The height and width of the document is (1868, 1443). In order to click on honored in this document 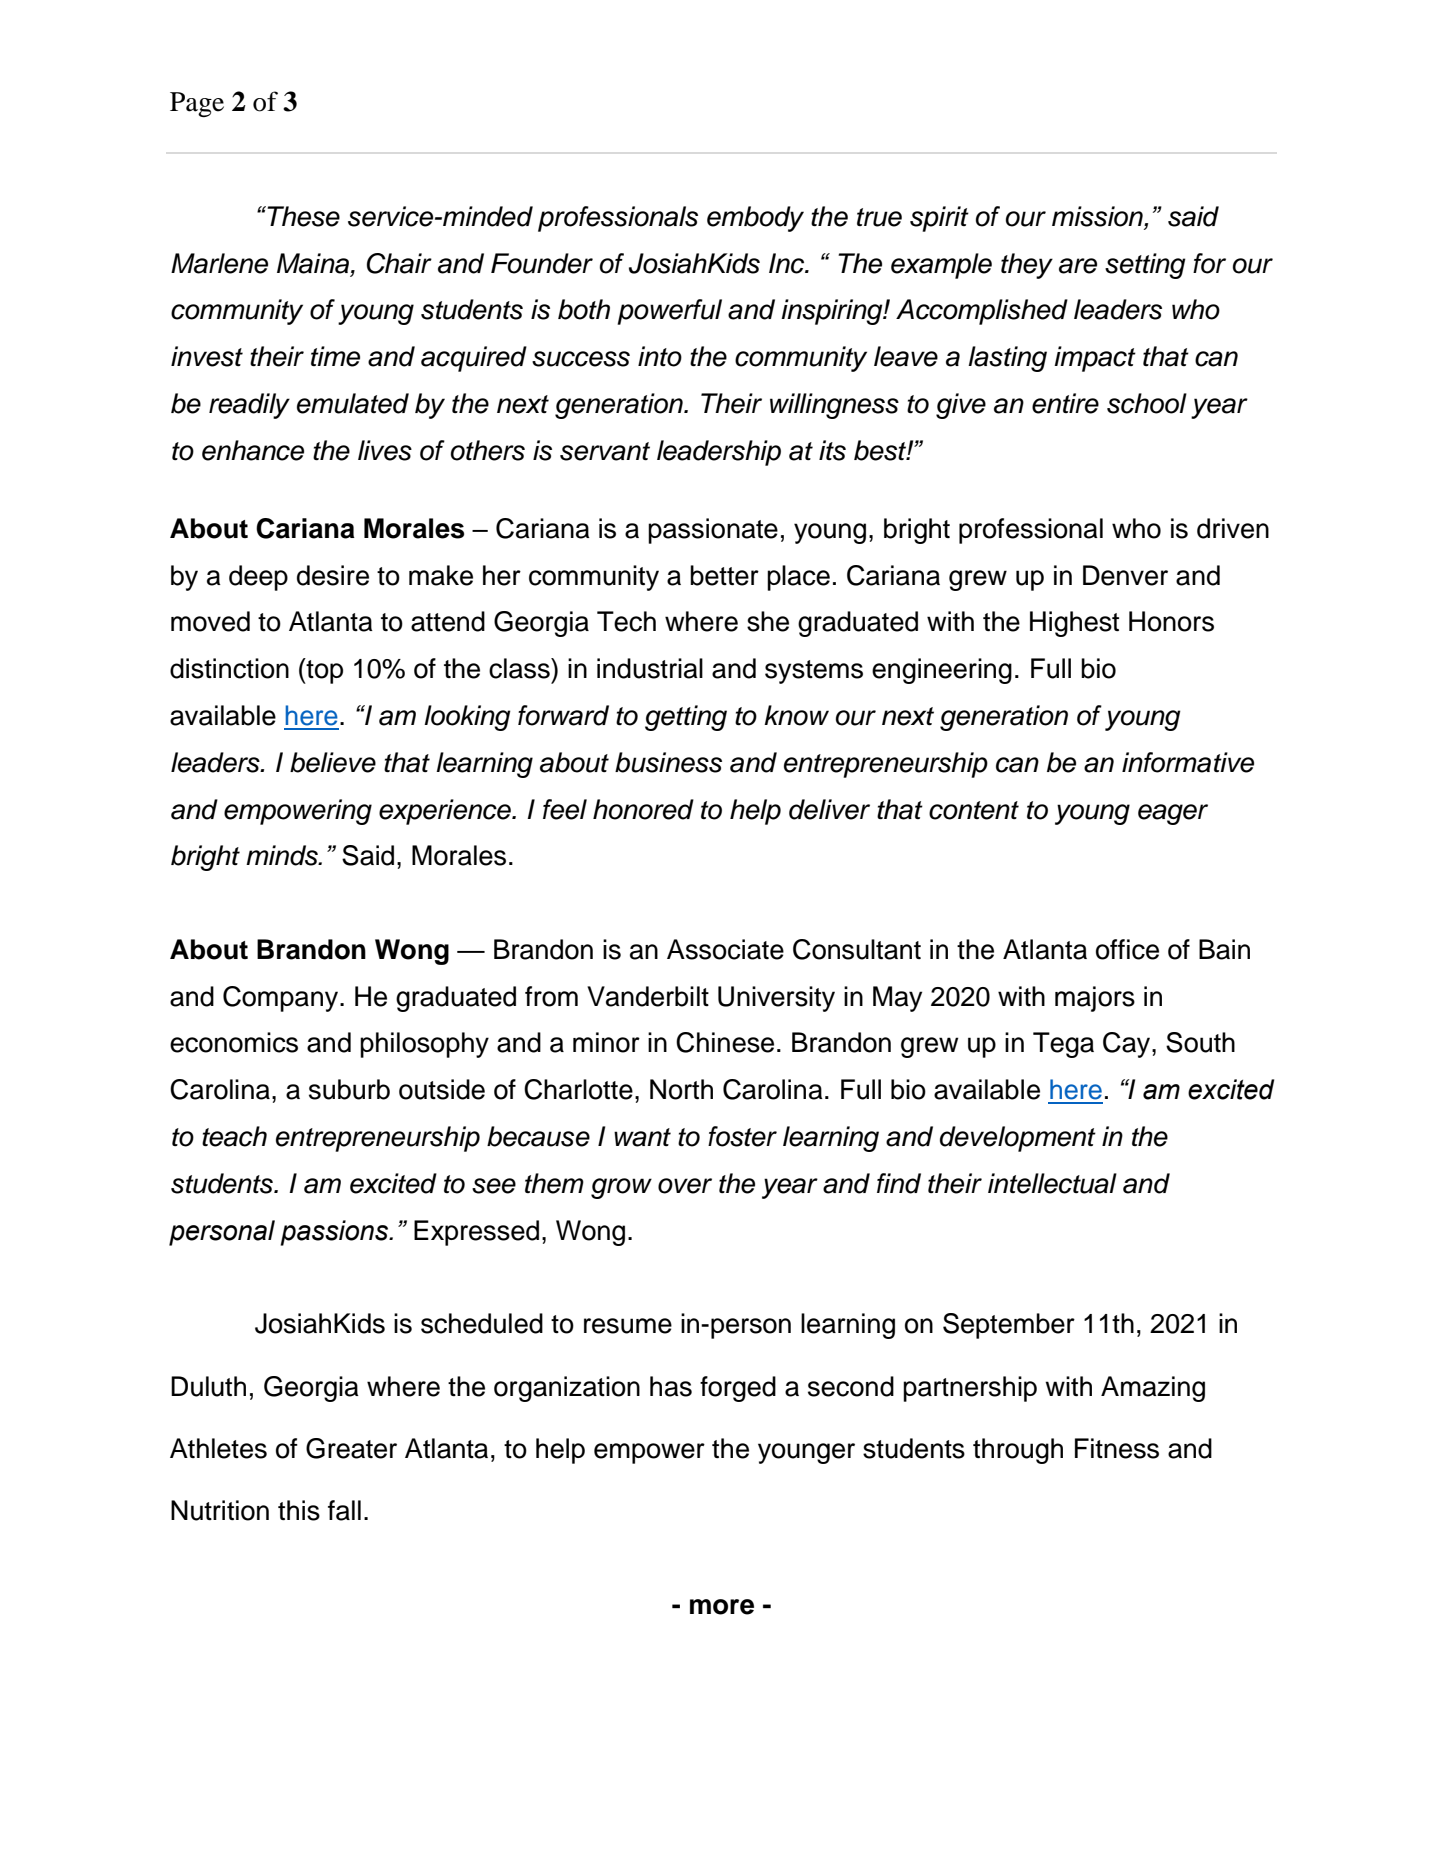, I will do `click(643, 809)`.
